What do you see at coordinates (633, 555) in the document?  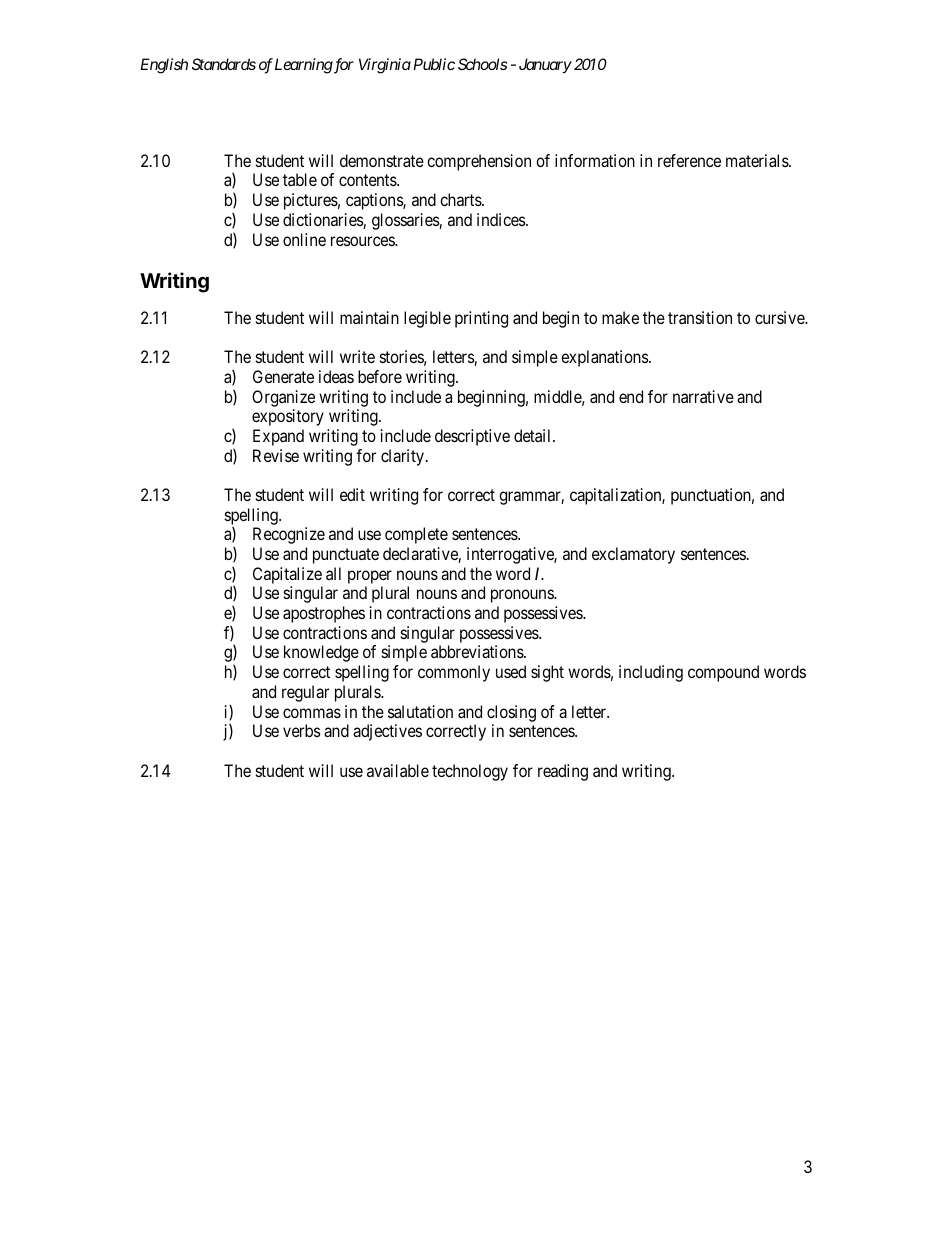 I see `exclamatory` at bounding box center [633, 555].
